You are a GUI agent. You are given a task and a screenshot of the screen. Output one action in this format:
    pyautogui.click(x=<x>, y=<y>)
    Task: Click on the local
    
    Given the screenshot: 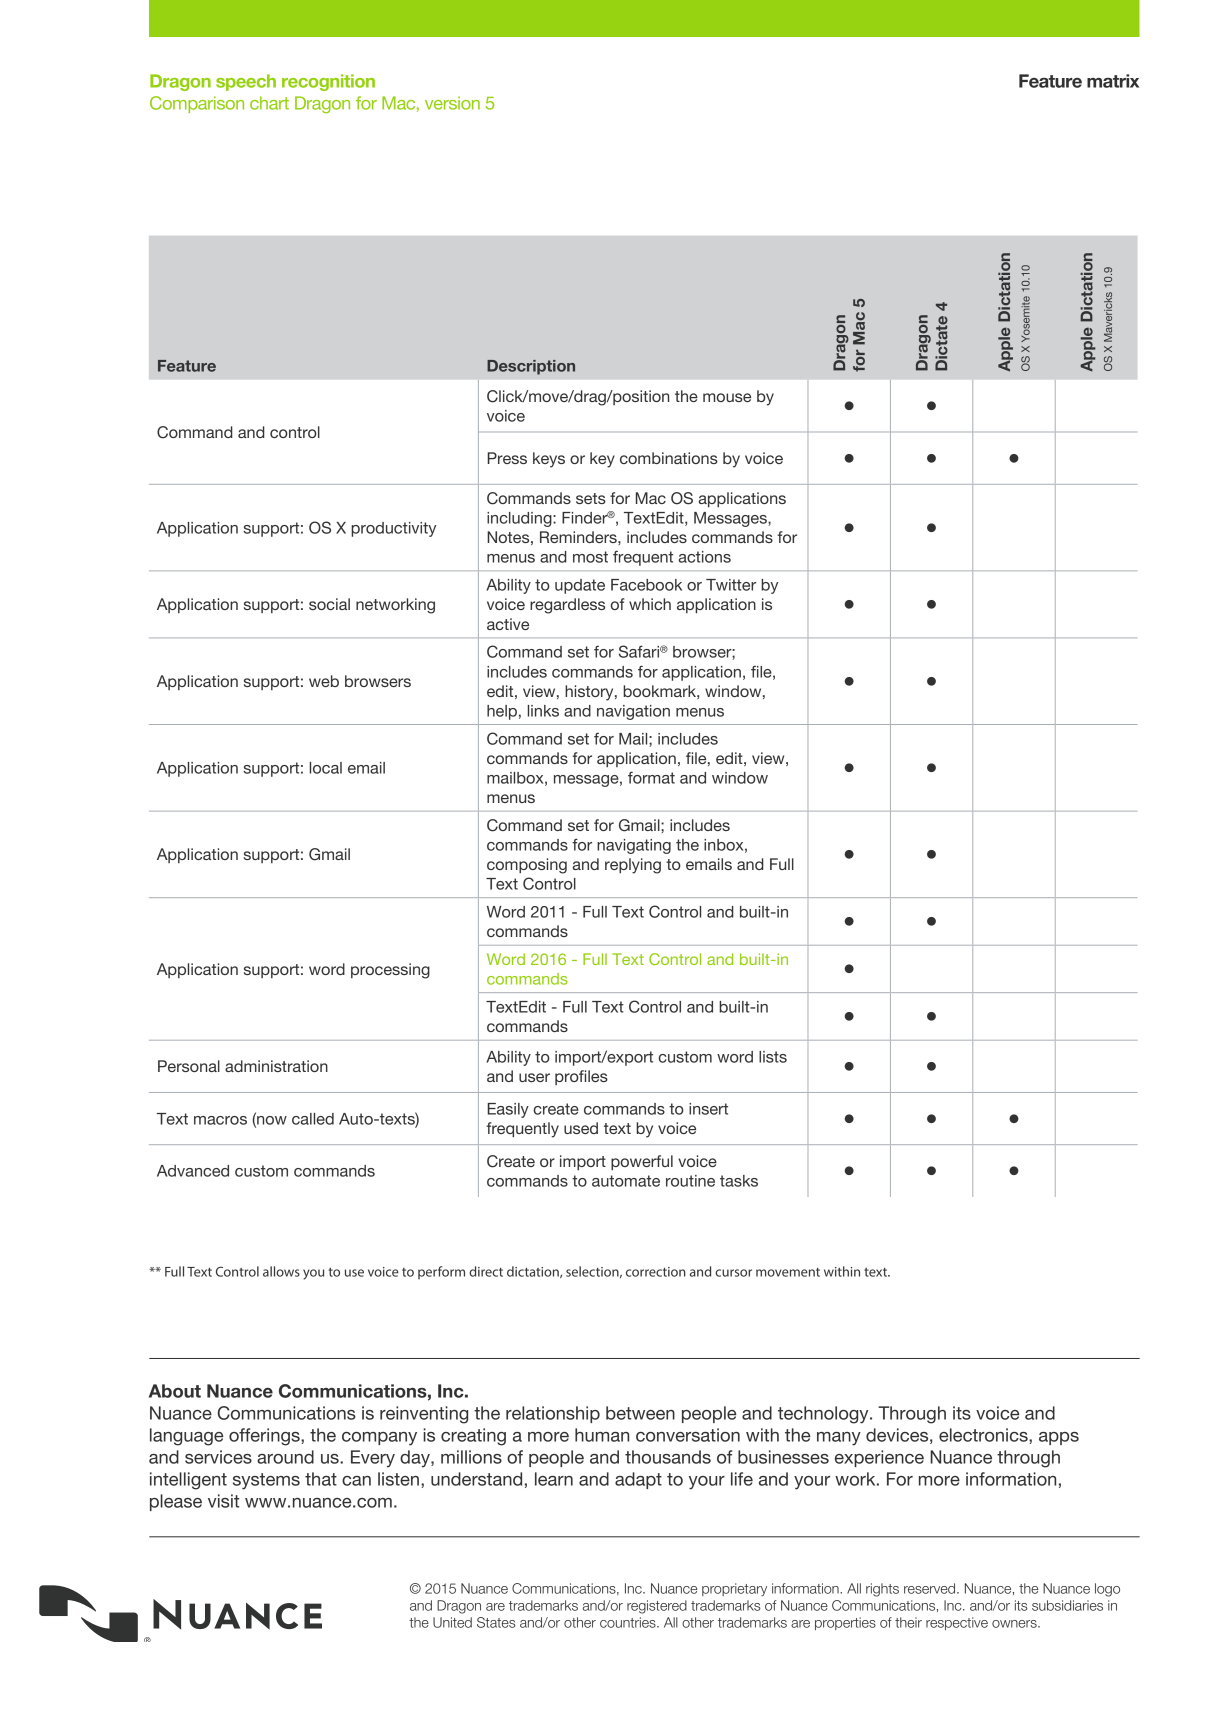 What is the action you would take?
    pyautogui.click(x=326, y=768)
